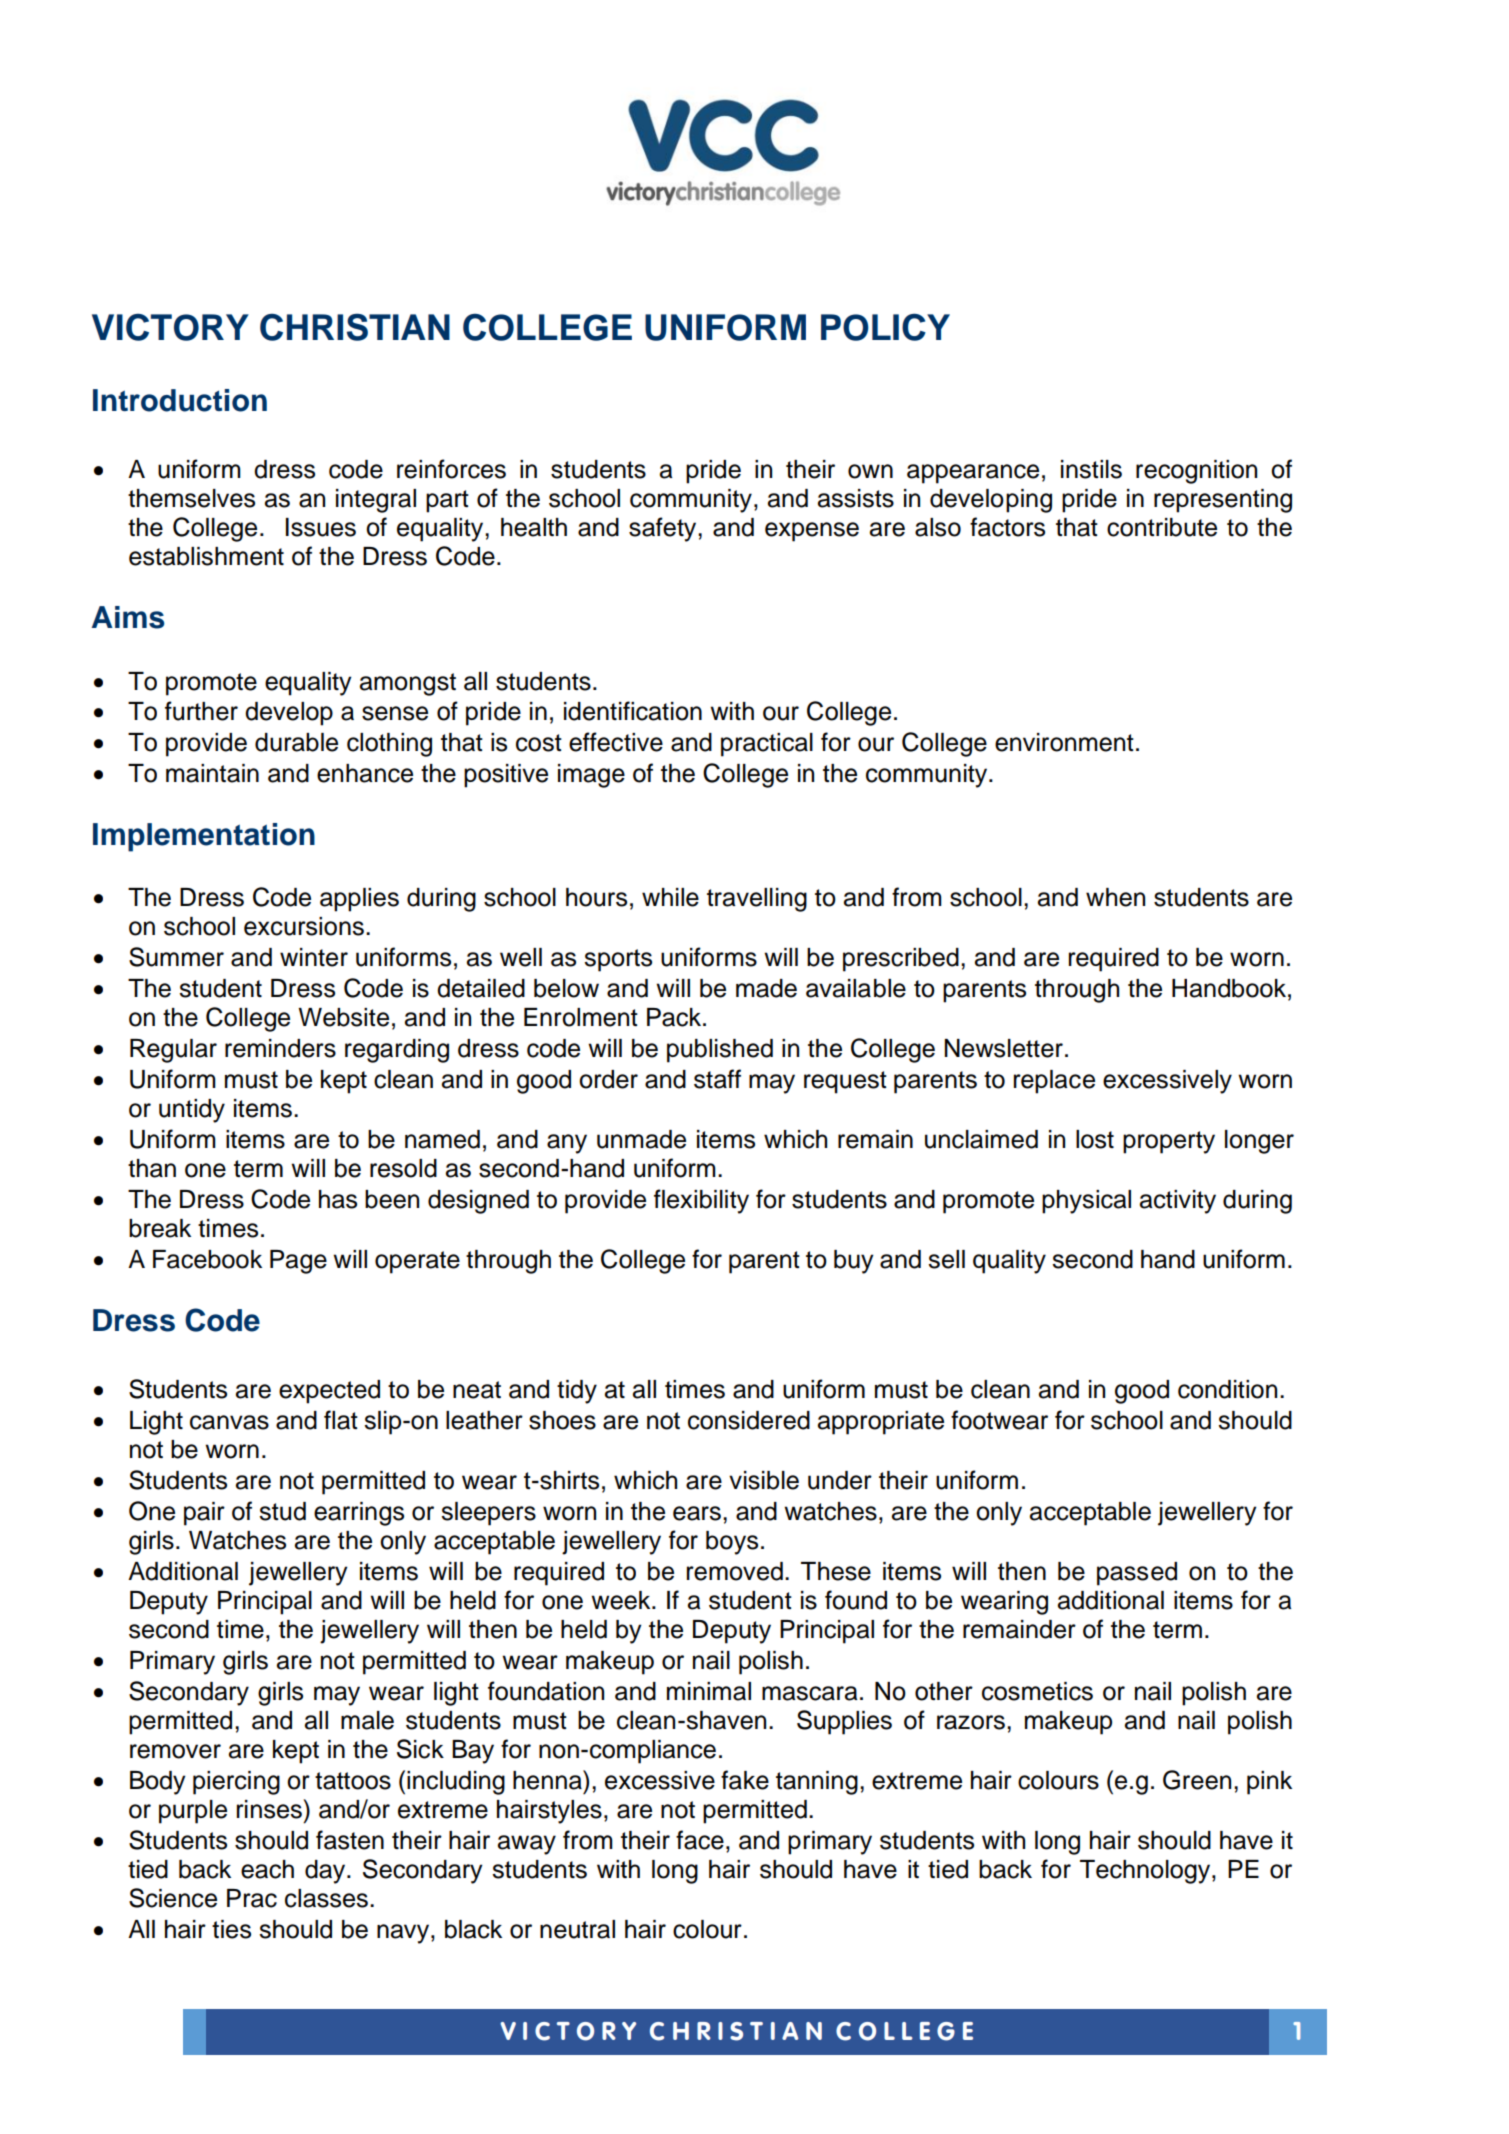 The height and width of the screenshot is (2134, 1509). I want to click on staff, so click(717, 1079).
